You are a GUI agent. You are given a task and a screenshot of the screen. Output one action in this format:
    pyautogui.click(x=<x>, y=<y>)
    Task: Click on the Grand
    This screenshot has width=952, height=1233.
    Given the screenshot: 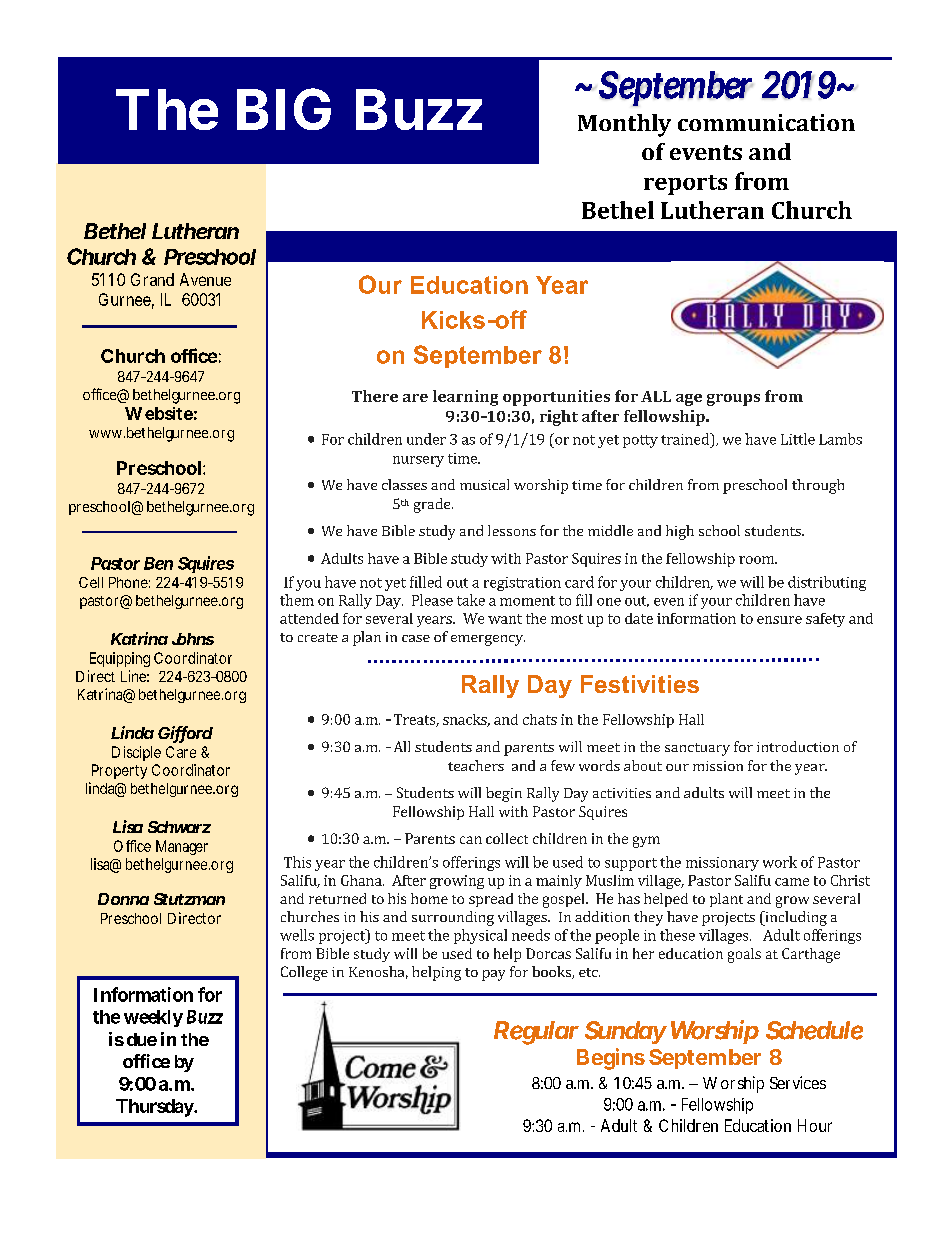 What is the action you would take?
    pyautogui.click(x=152, y=279)
